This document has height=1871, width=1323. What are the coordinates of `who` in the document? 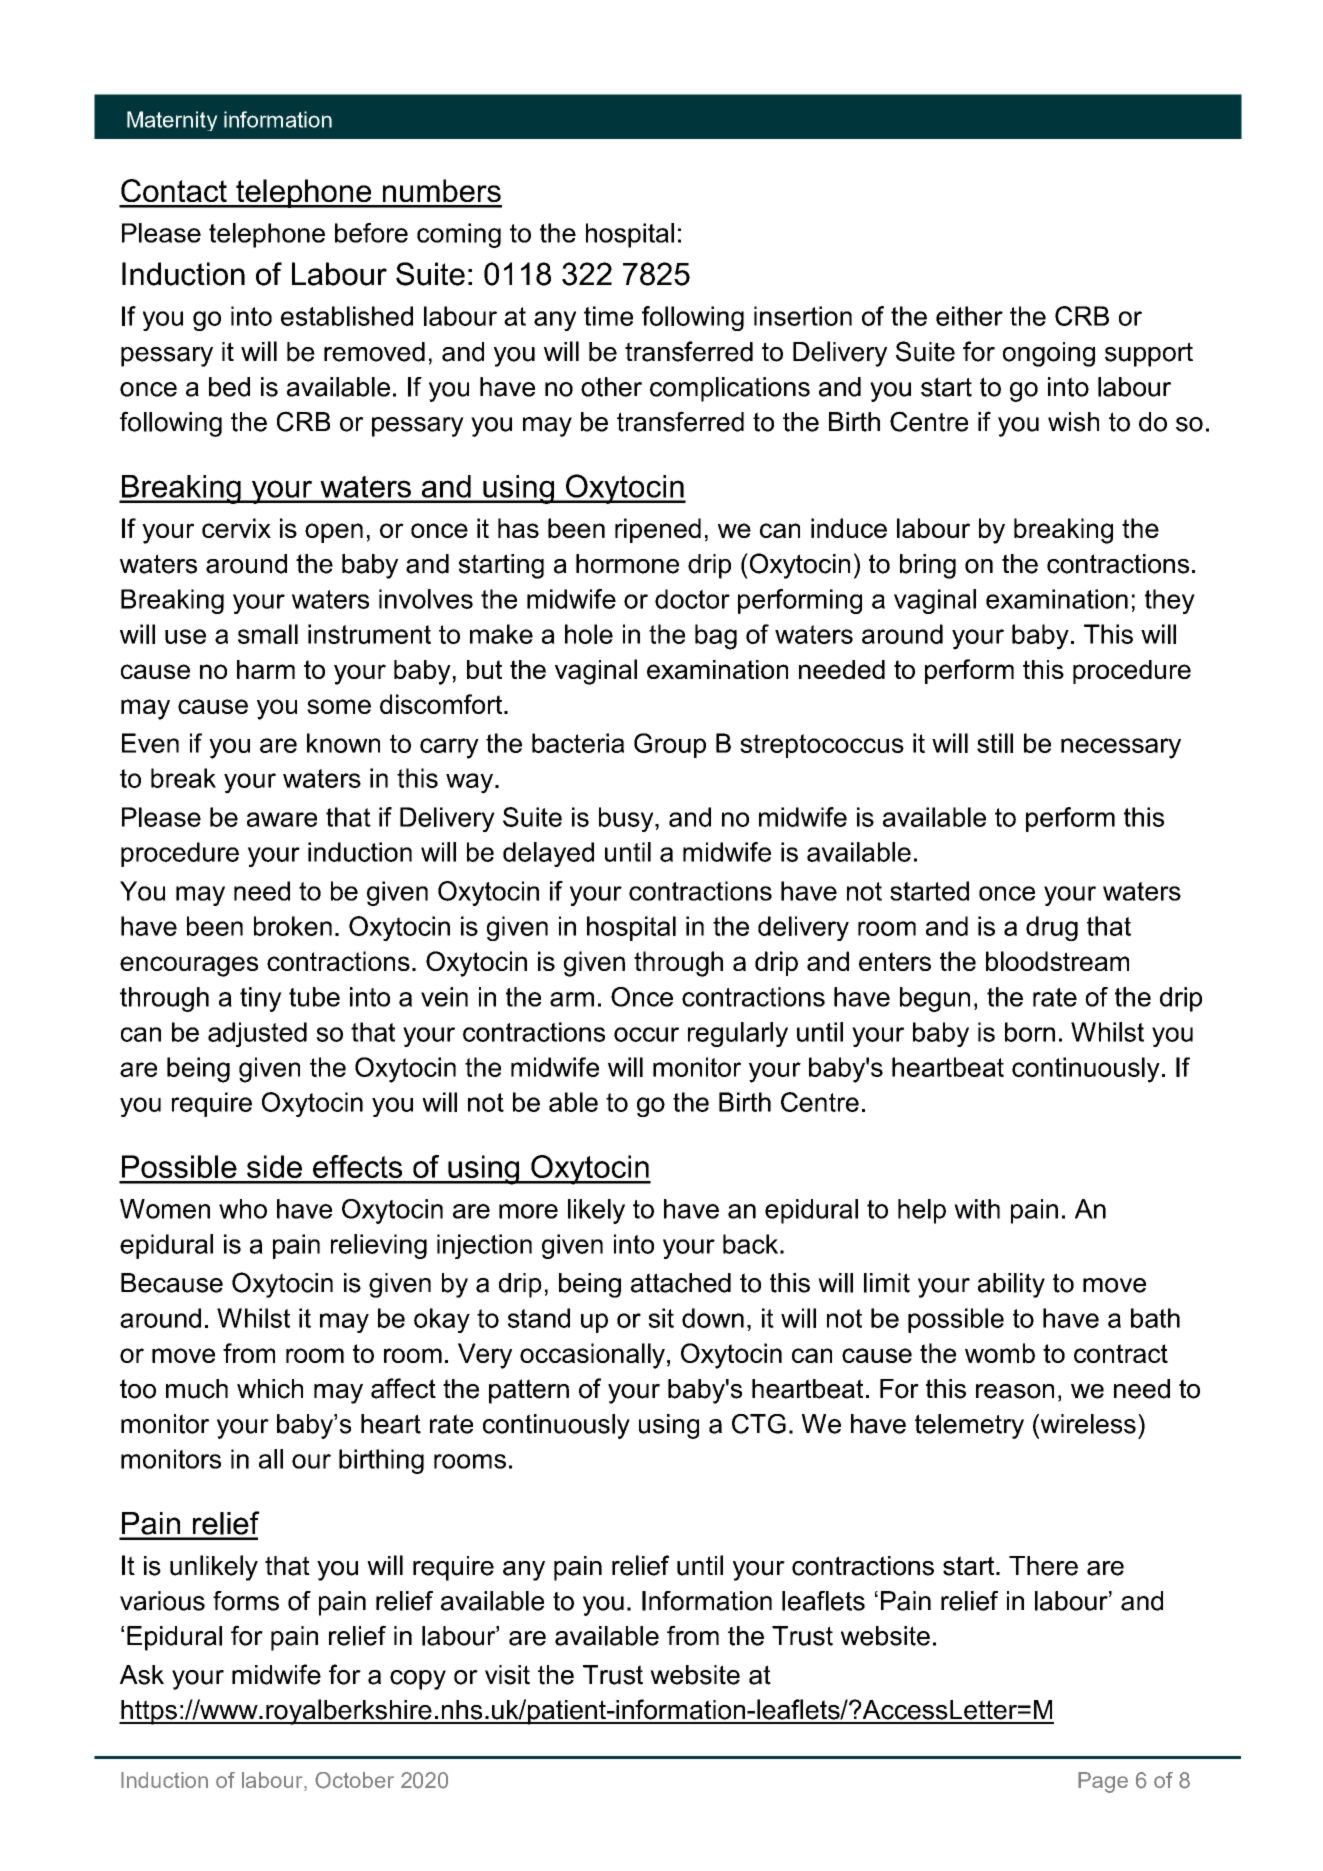 It's located at (243, 1209).
